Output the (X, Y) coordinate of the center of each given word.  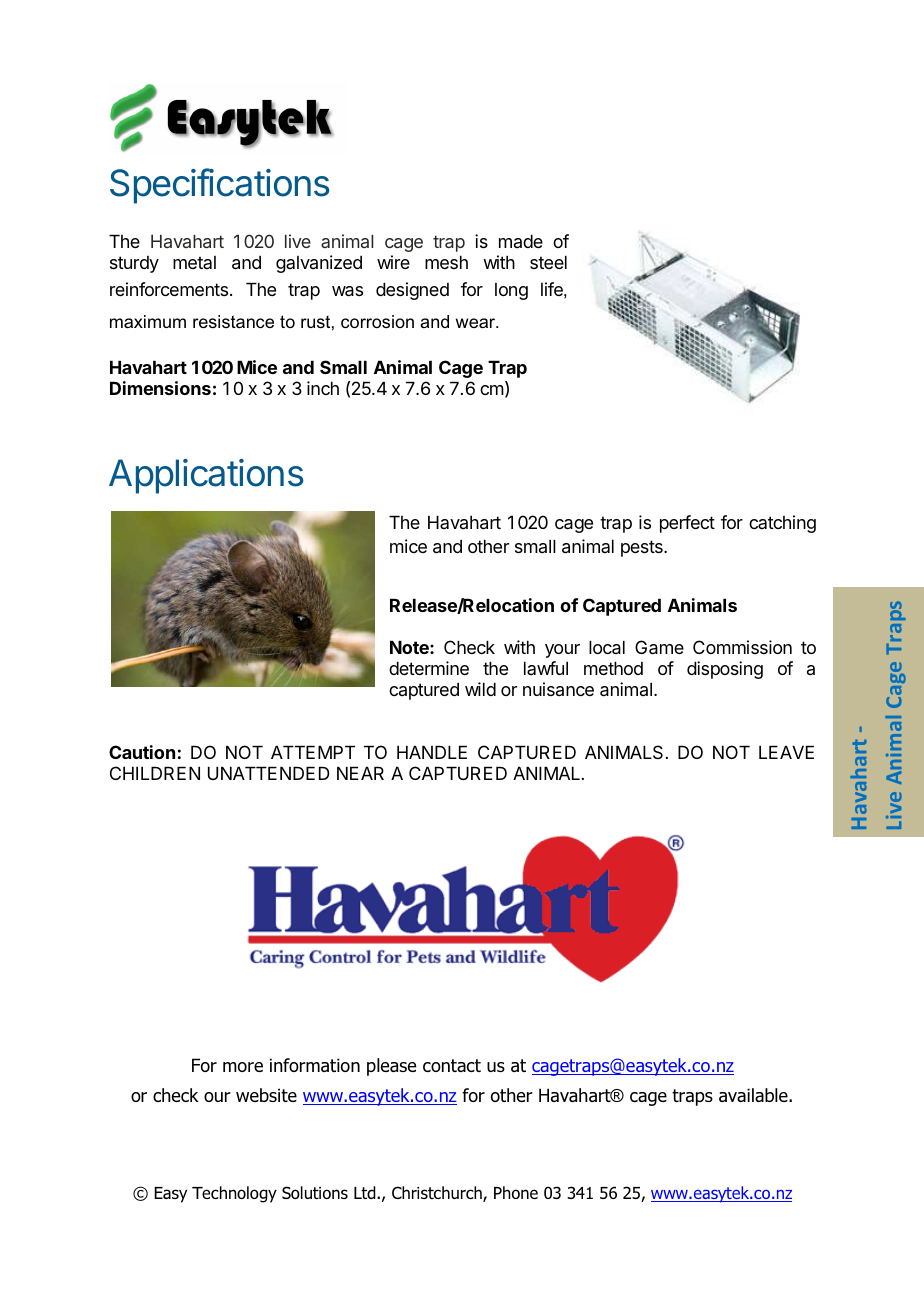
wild (480, 689)
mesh (446, 262)
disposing (725, 670)
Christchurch (438, 1194)
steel (548, 262)
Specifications (220, 186)
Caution (142, 752)
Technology (234, 1194)
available (754, 1095)
